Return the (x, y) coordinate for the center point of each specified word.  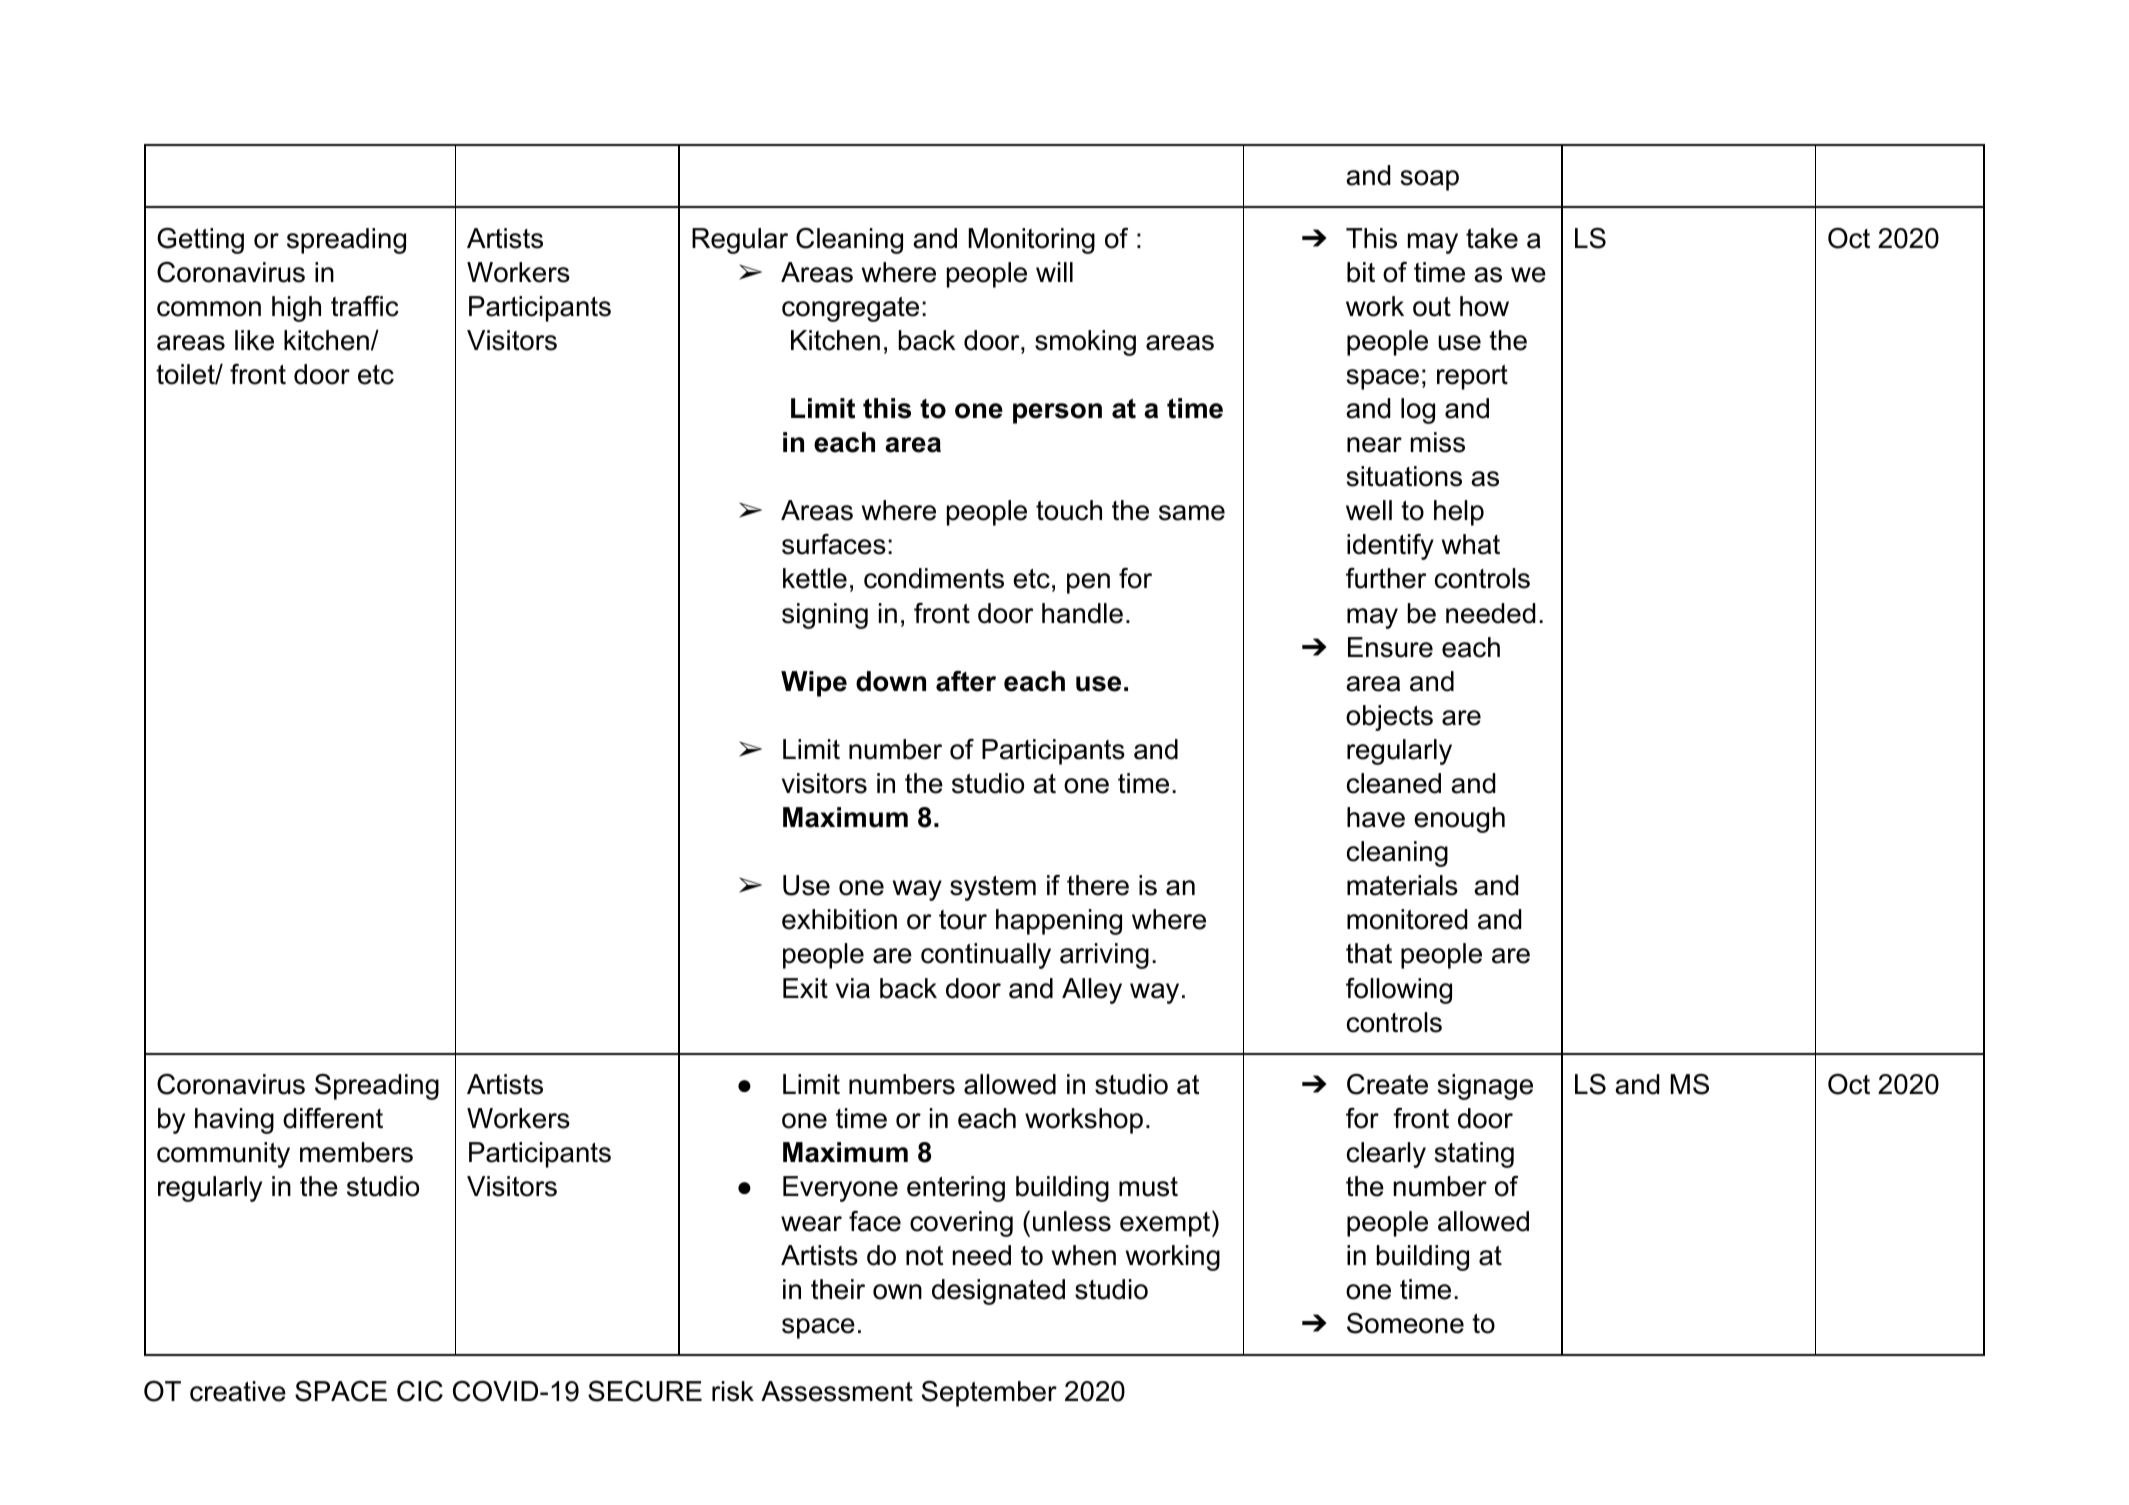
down (891, 681)
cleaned (1394, 783)
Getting (200, 240)
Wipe (814, 684)
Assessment (837, 1391)
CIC (420, 1391)
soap (1429, 180)
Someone (1405, 1323)
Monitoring (1032, 241)
